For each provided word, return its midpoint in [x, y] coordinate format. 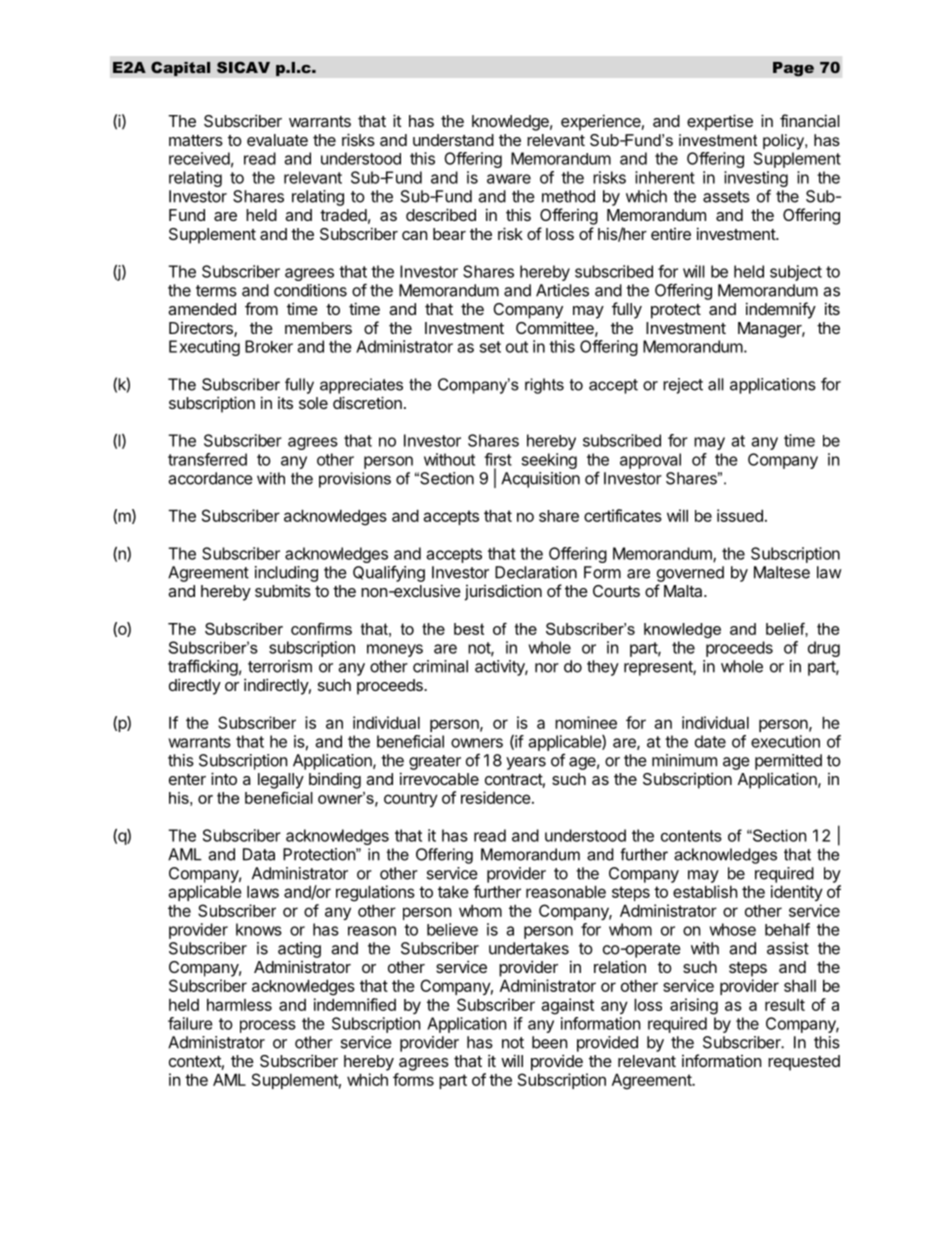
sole [313, 403]
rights [544, 386]
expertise [720, 122]
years [526, 763]
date [710, 741]
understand [453, 140]
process [268, 1026]
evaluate [277, 140]
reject [683, 386]
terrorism [280, 666]
